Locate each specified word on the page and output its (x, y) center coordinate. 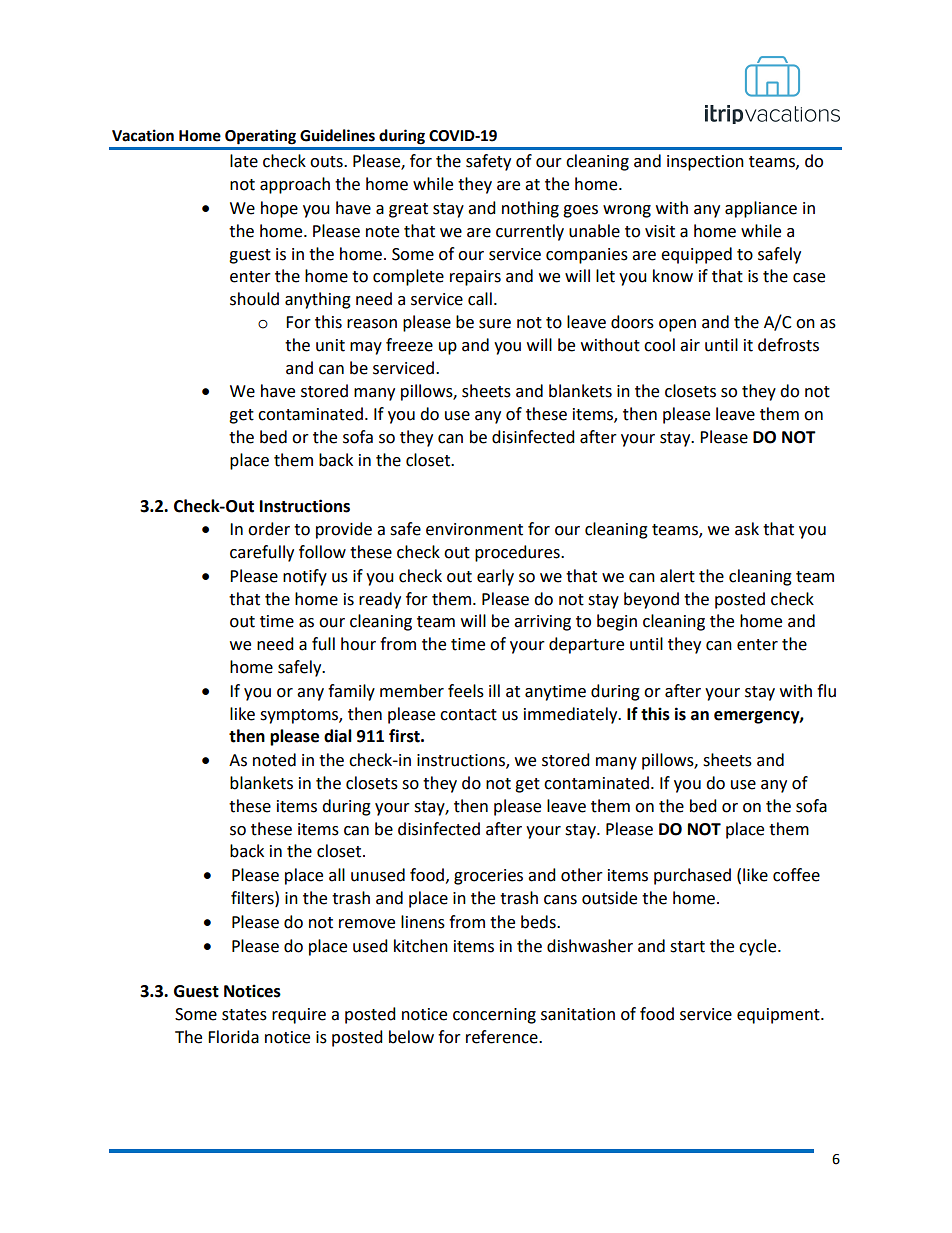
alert (677, 576)
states (244, 1015)
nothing (530, 209)
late (244, 161)
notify (305, 577)
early (495, 577)
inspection (705, 163)
